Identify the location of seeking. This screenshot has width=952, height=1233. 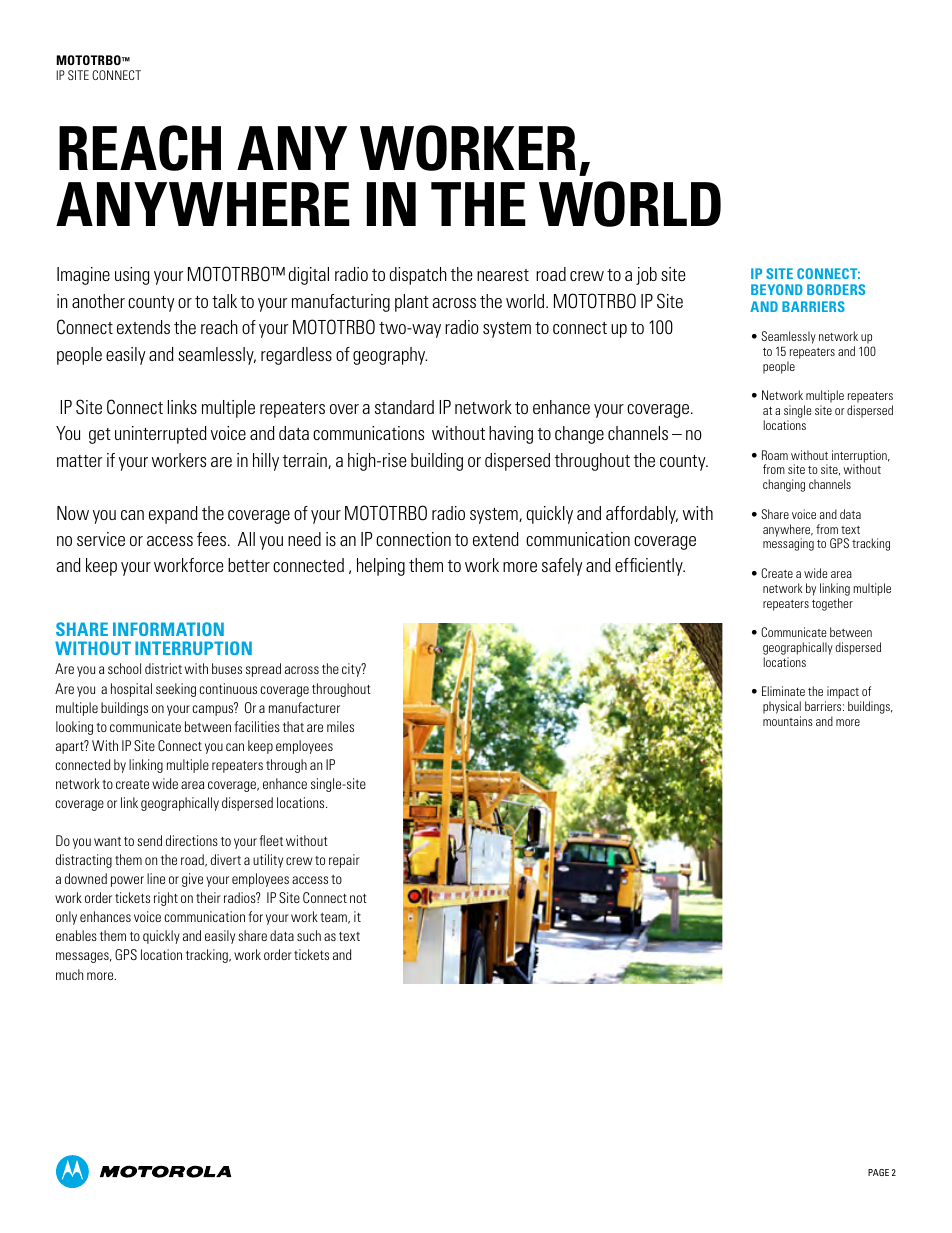
(176, 690).
